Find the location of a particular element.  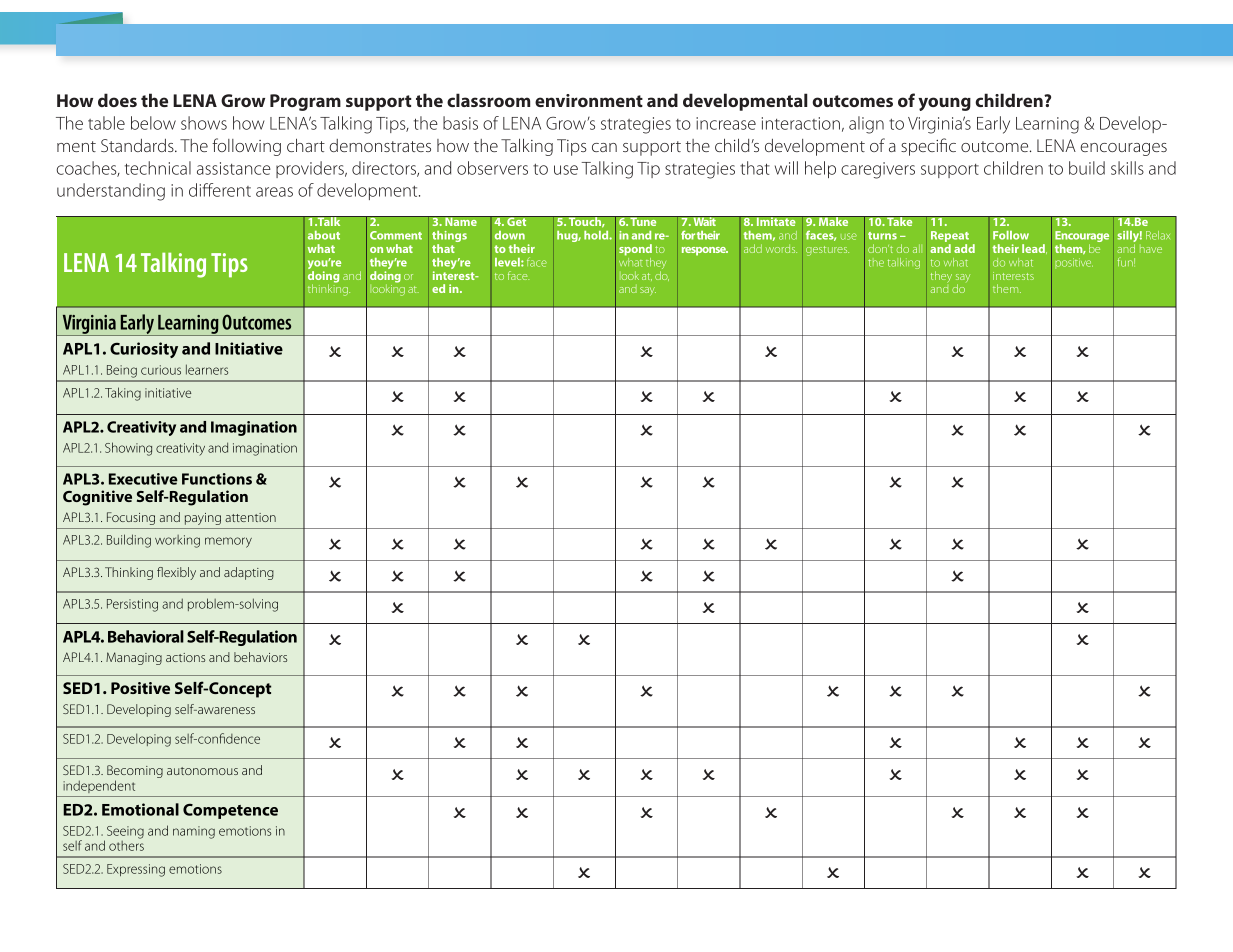

have is located at coordinates (1151, 250).
